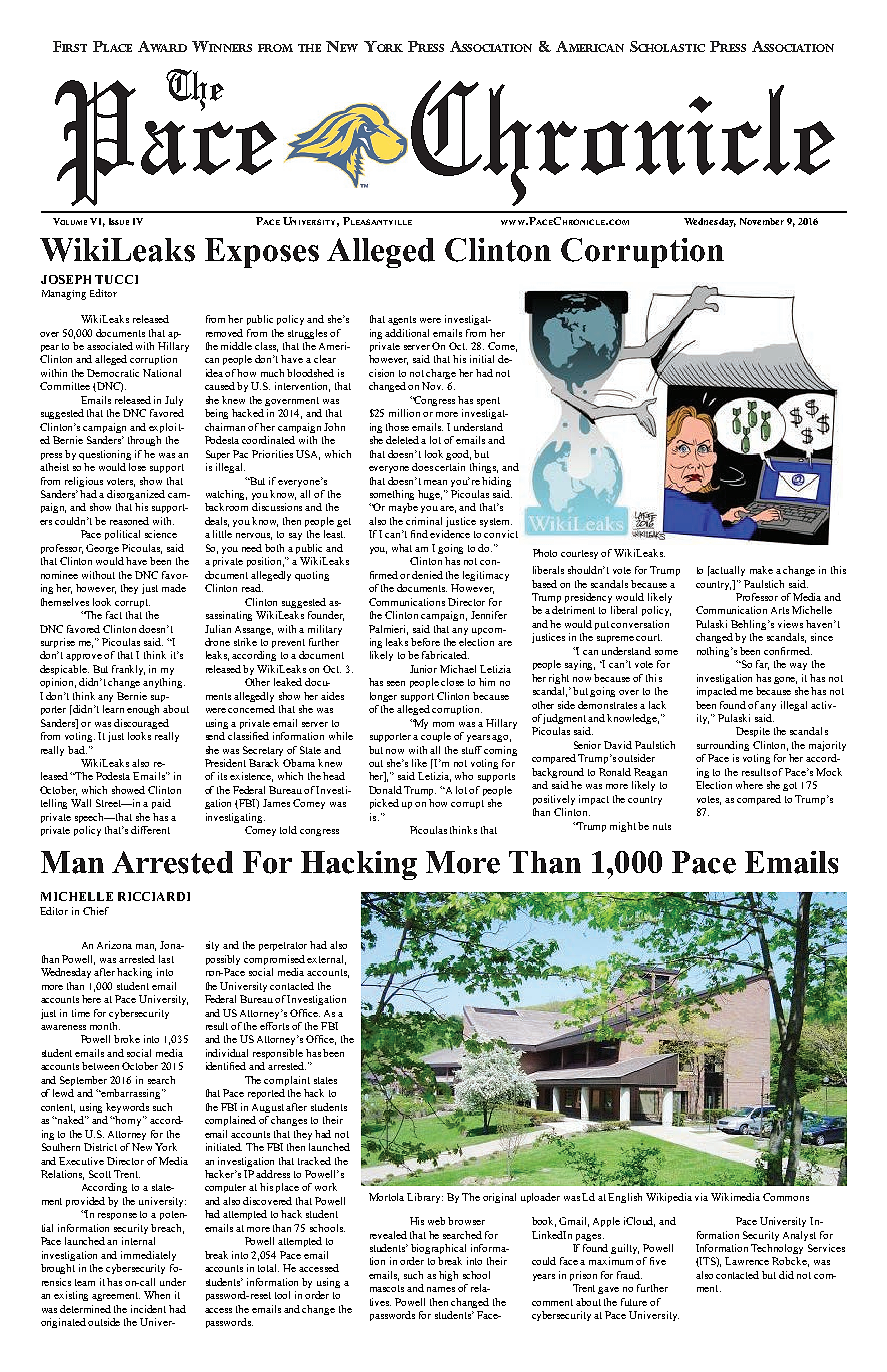  I want to click on paid, so click(161, 804).
